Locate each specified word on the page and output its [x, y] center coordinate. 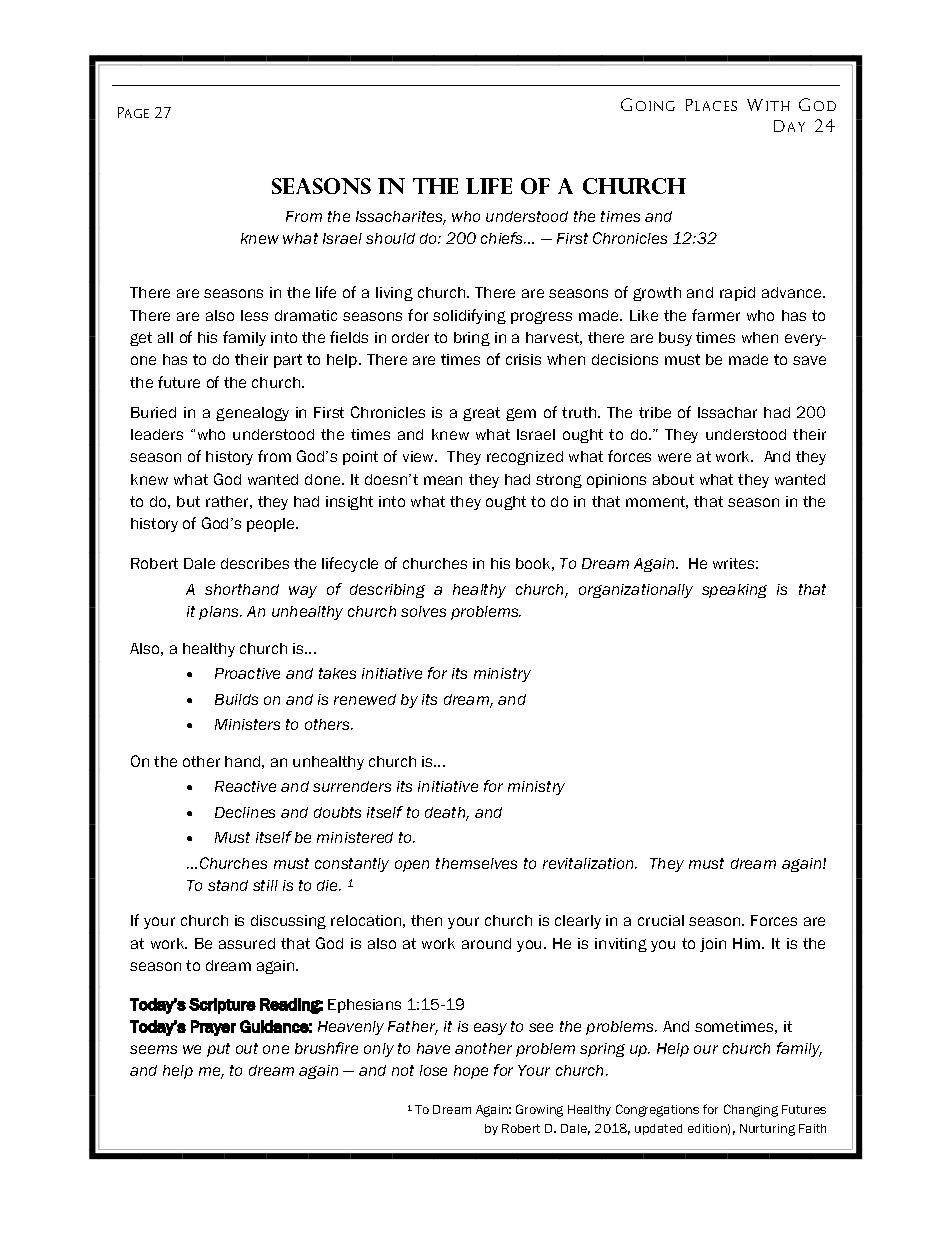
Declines [245, 812]
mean [443, 480]
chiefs [503, 238]
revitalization [589, 863]
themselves [476, 863]
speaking [734, 591]
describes [255, 563]
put [218, 1050]
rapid [737, 294]
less [254, 315]
